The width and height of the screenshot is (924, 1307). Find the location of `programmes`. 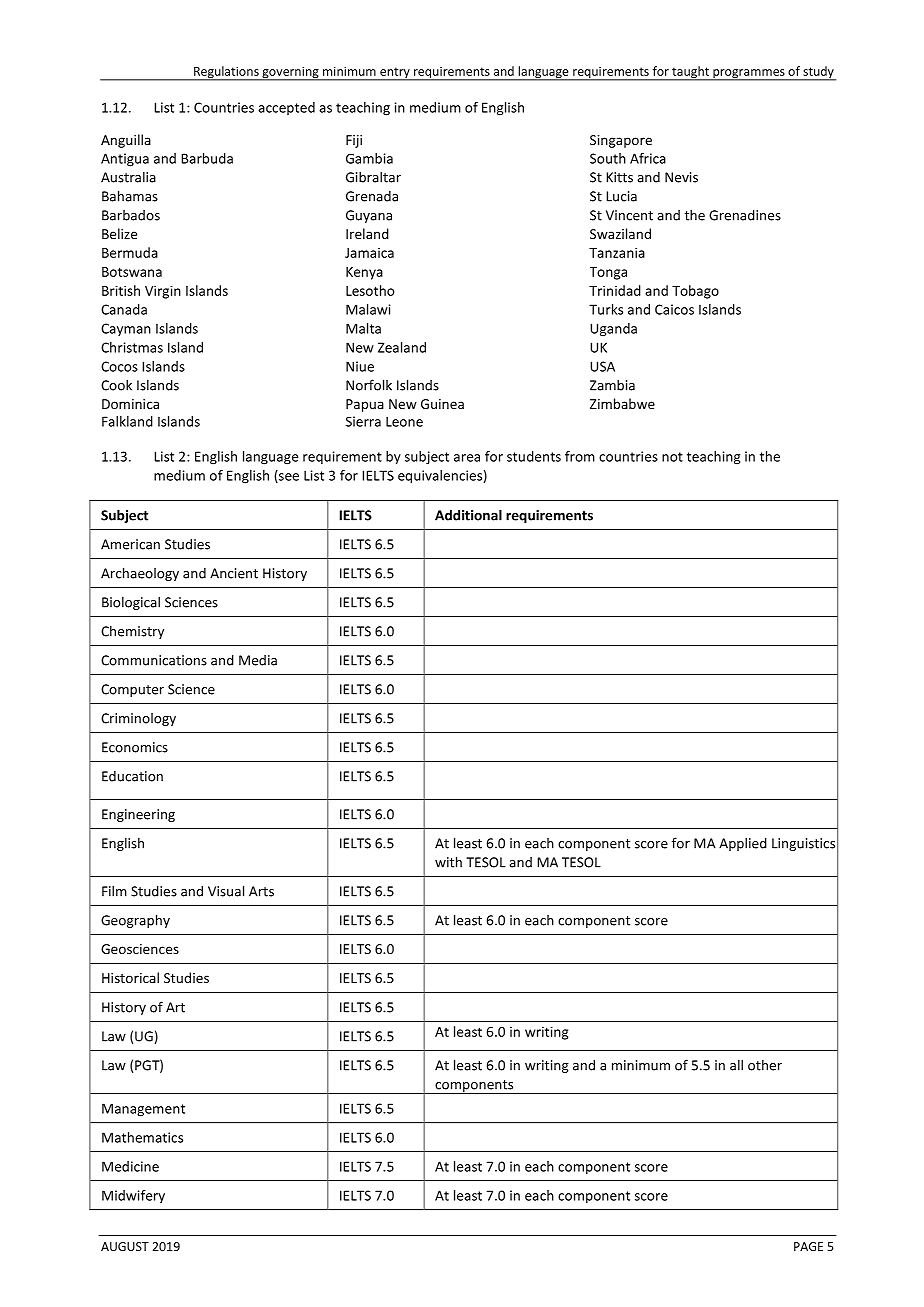

programmes is located at coordinates (749, 75).
